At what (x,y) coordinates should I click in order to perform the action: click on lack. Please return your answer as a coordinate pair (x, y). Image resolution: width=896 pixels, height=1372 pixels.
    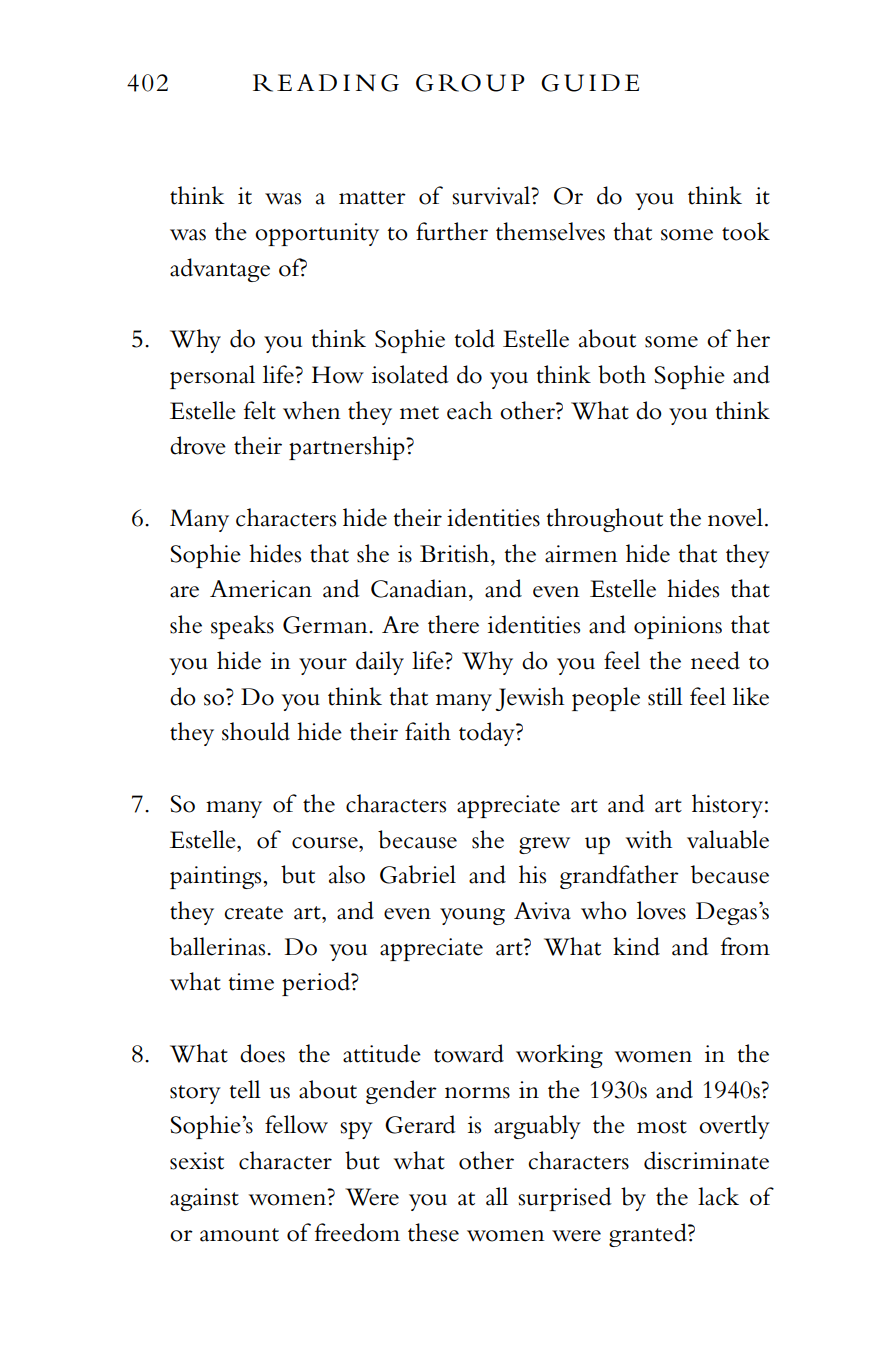
    Looking at the image, I should click on (718, 1196).
